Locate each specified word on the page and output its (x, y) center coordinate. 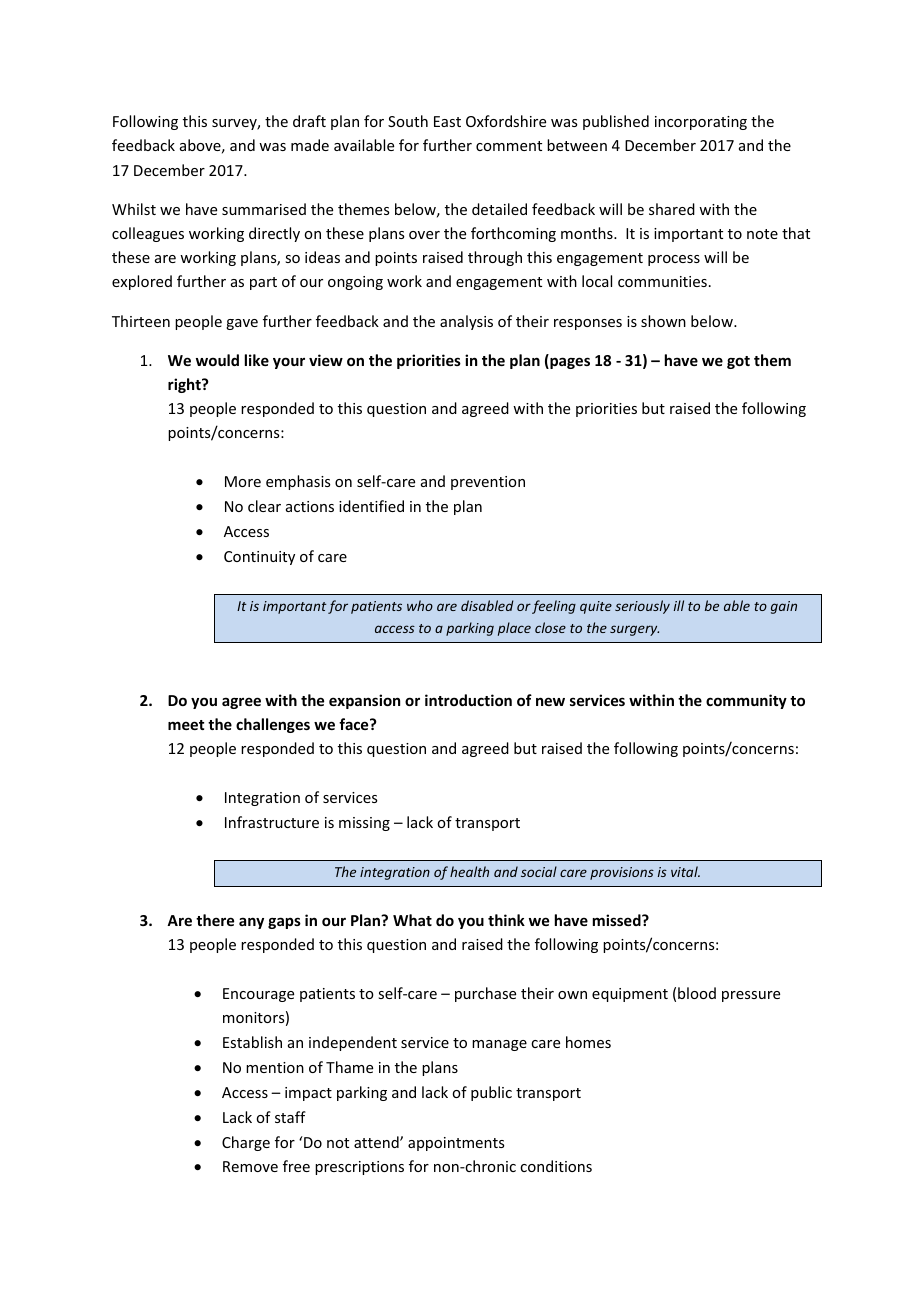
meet (186, 725)
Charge (246, 1143)
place (514, 629)
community (746, 701)
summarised (264, 209)
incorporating (701, 123)
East (447, 121)
